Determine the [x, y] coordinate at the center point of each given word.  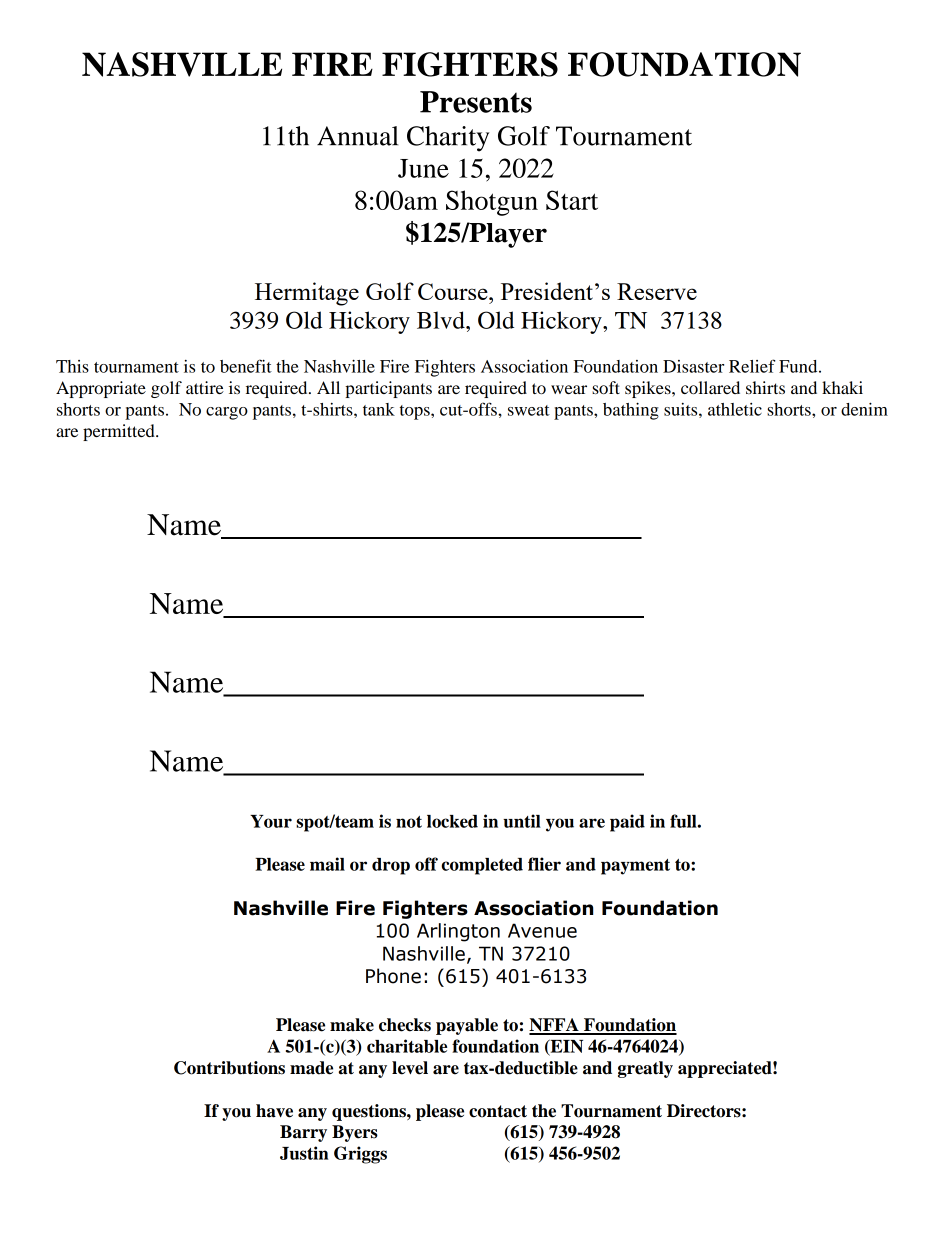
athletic [735, 409]
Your [271, 821]
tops [416, 412]
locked [452, 821]
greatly [645, 1069]
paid [627, 823]
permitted [120, 432]
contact [498, 1111]
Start [572, 200]
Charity [448, 139]
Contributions [229, 1068]
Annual [357, 136]
